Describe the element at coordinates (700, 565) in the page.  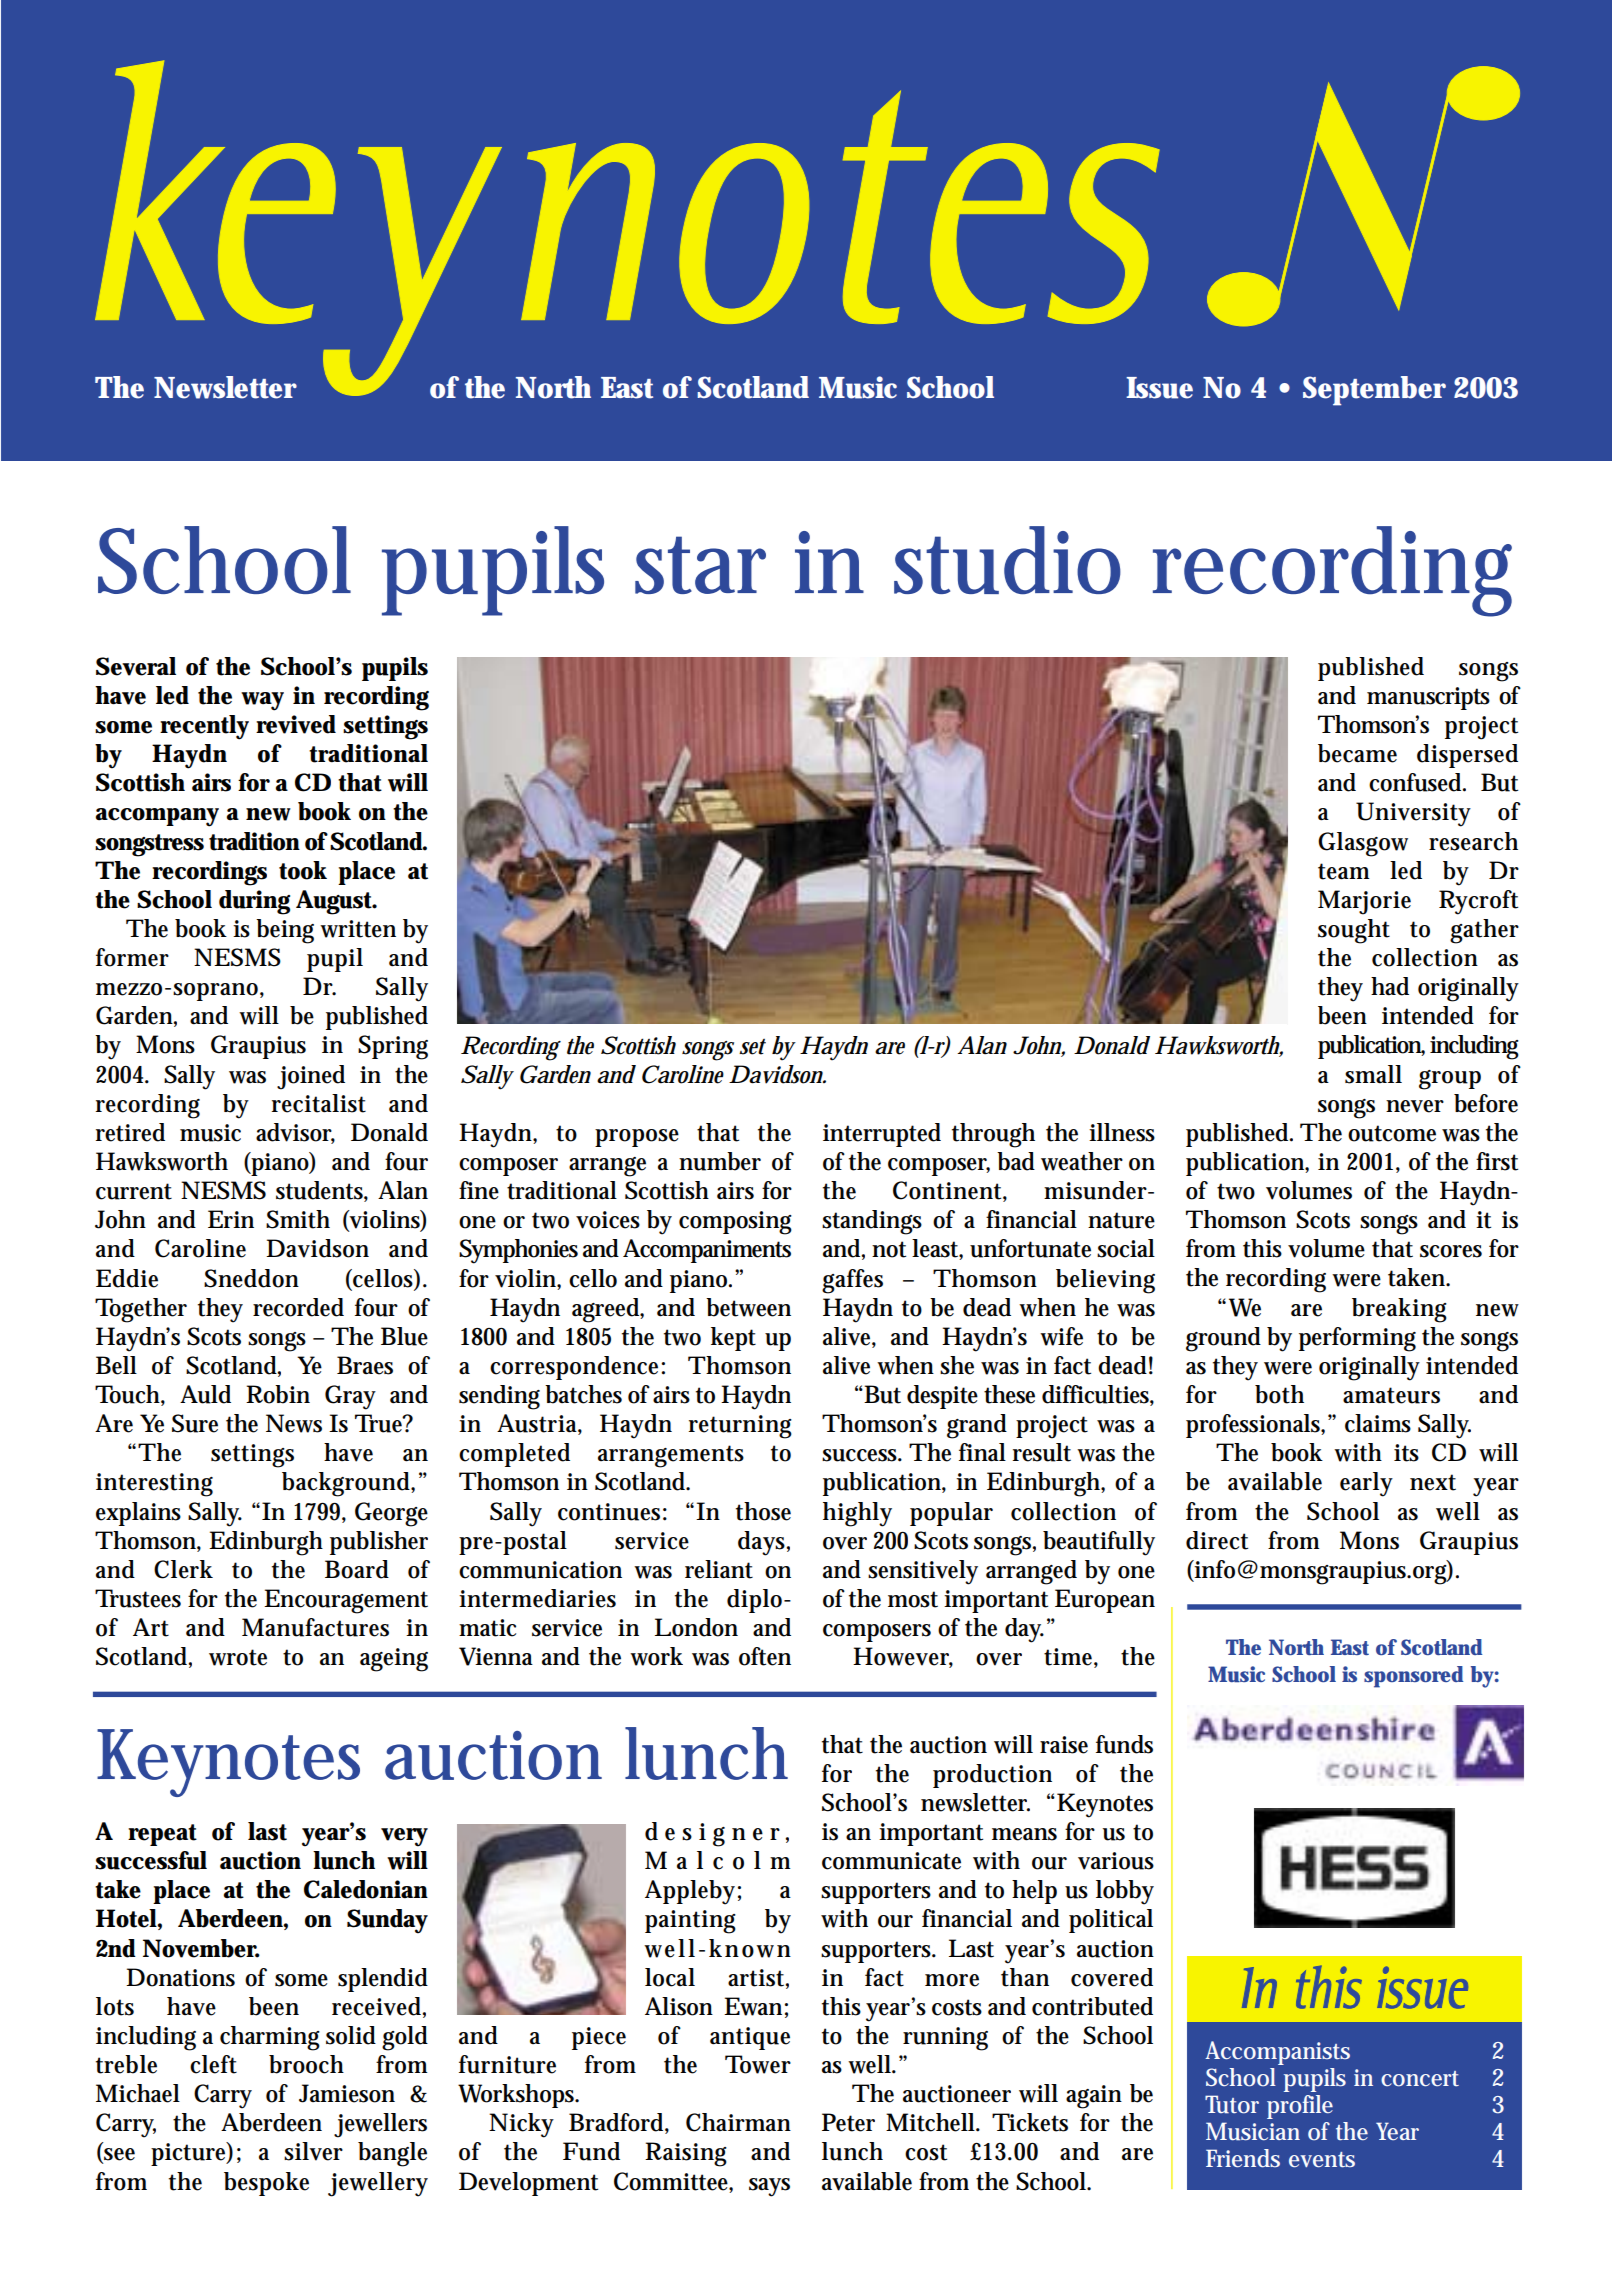
I see `star` at that location.
